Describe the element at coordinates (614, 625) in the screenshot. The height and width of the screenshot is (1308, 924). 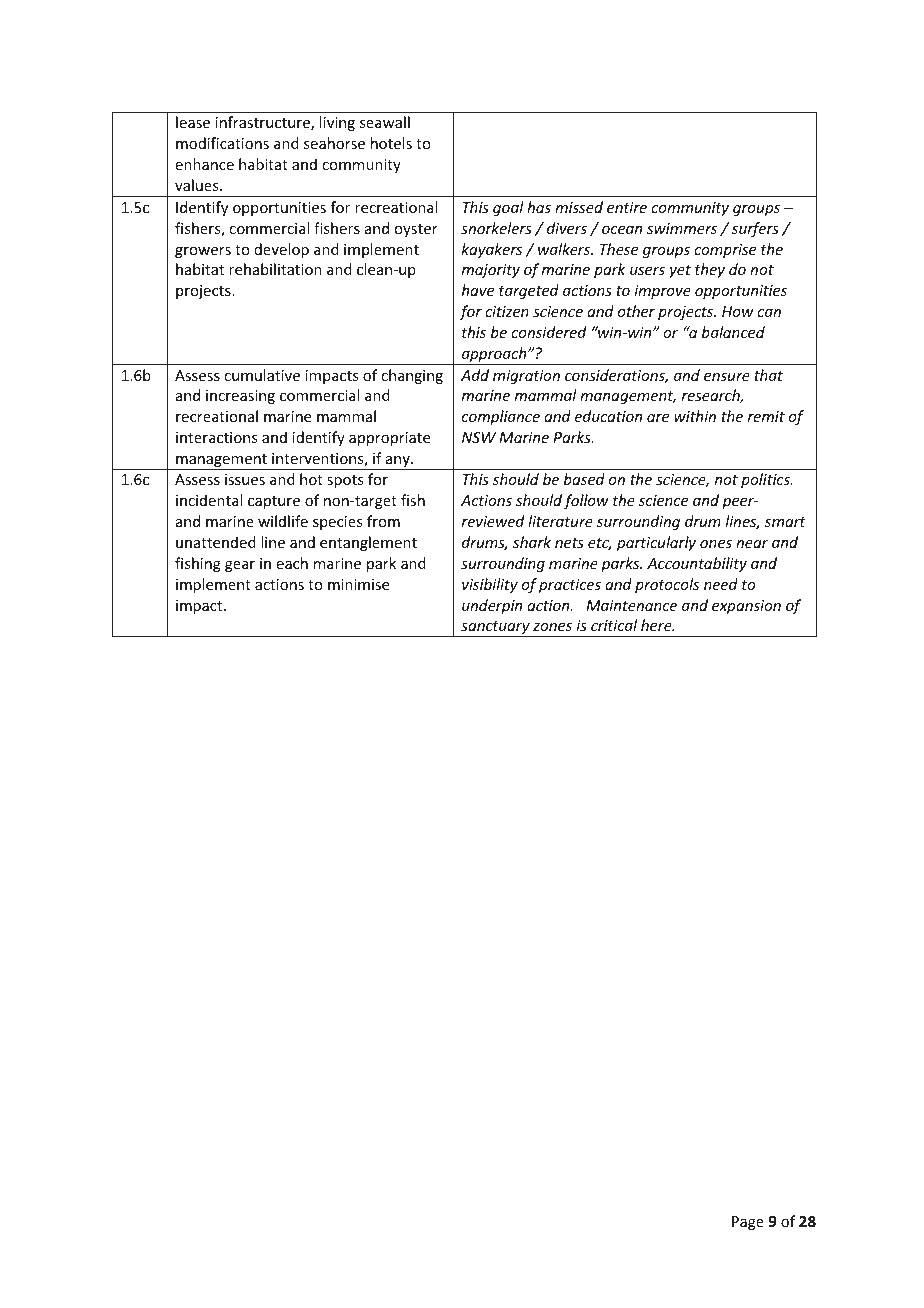
I see `critical` at that location.
